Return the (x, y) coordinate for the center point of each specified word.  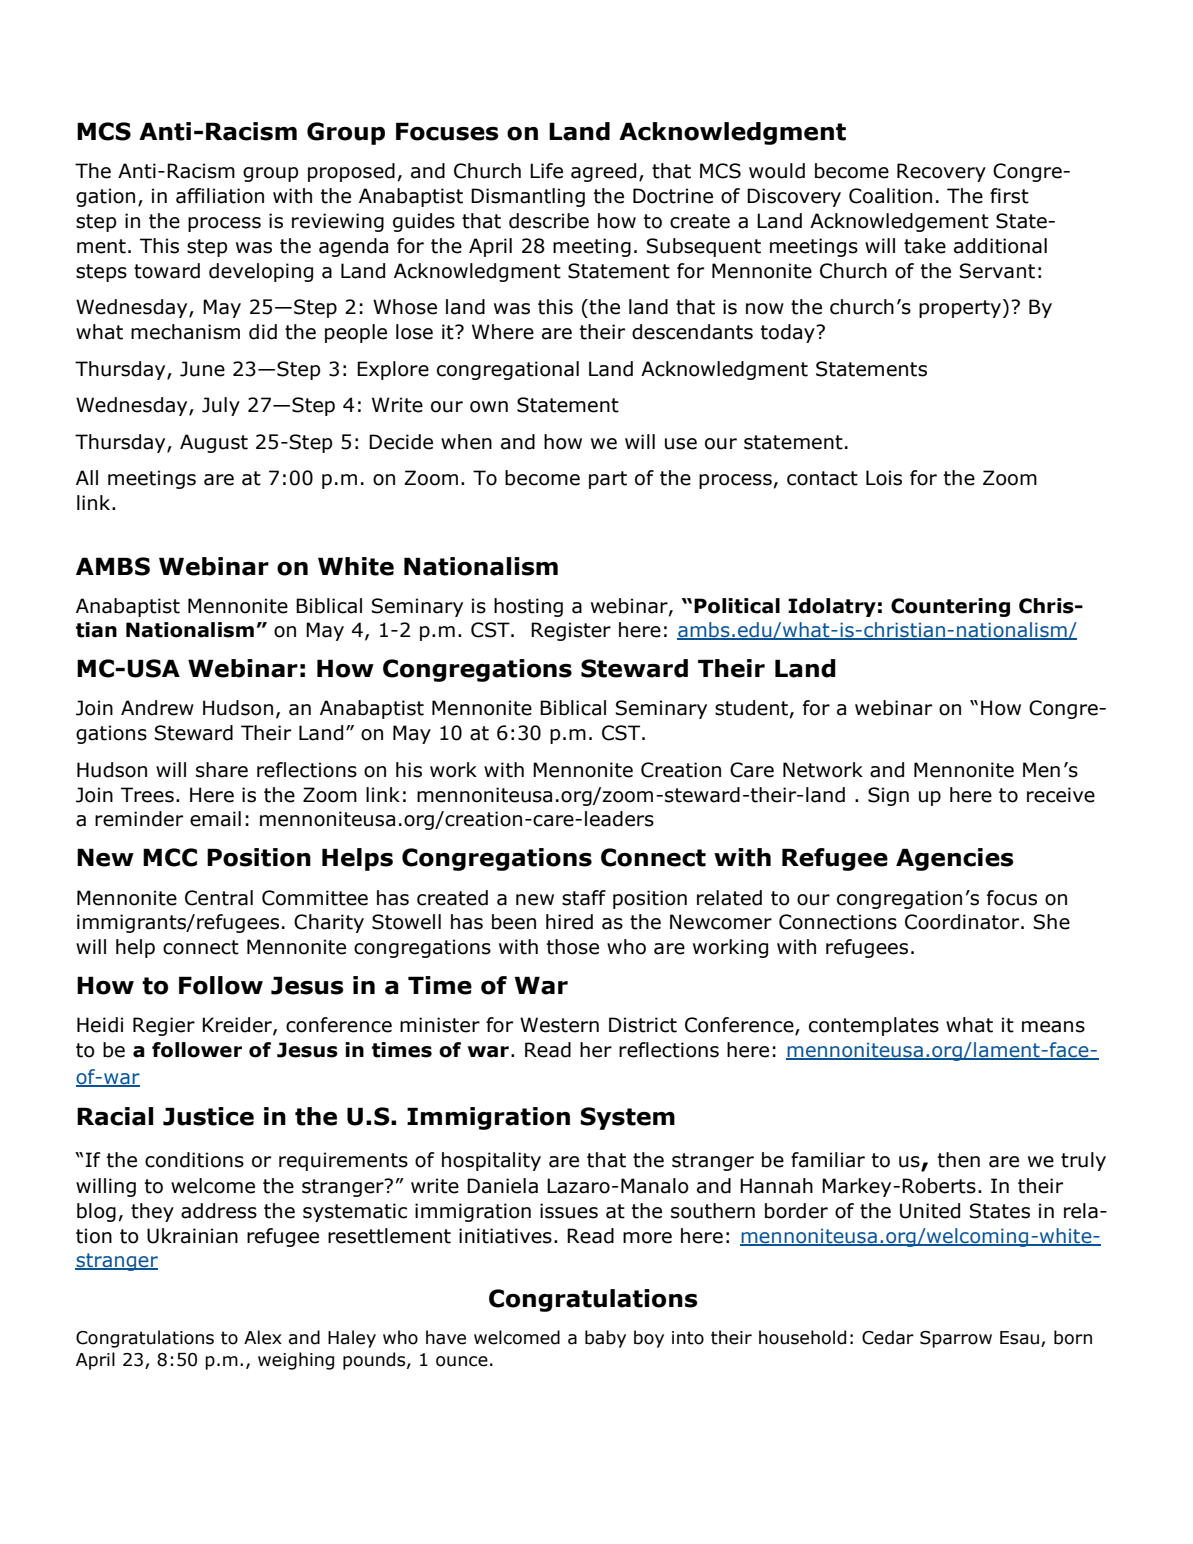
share (222, 770)
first (1009, 196)
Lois (884, 478)
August (214, 443)
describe (549, 221)
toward (167, 271)
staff (584, 898)
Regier (164, 1026)
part (608, 480)
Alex (263, 1337)
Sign (888, 796)
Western (559, 1025)
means (1053, 1027)
